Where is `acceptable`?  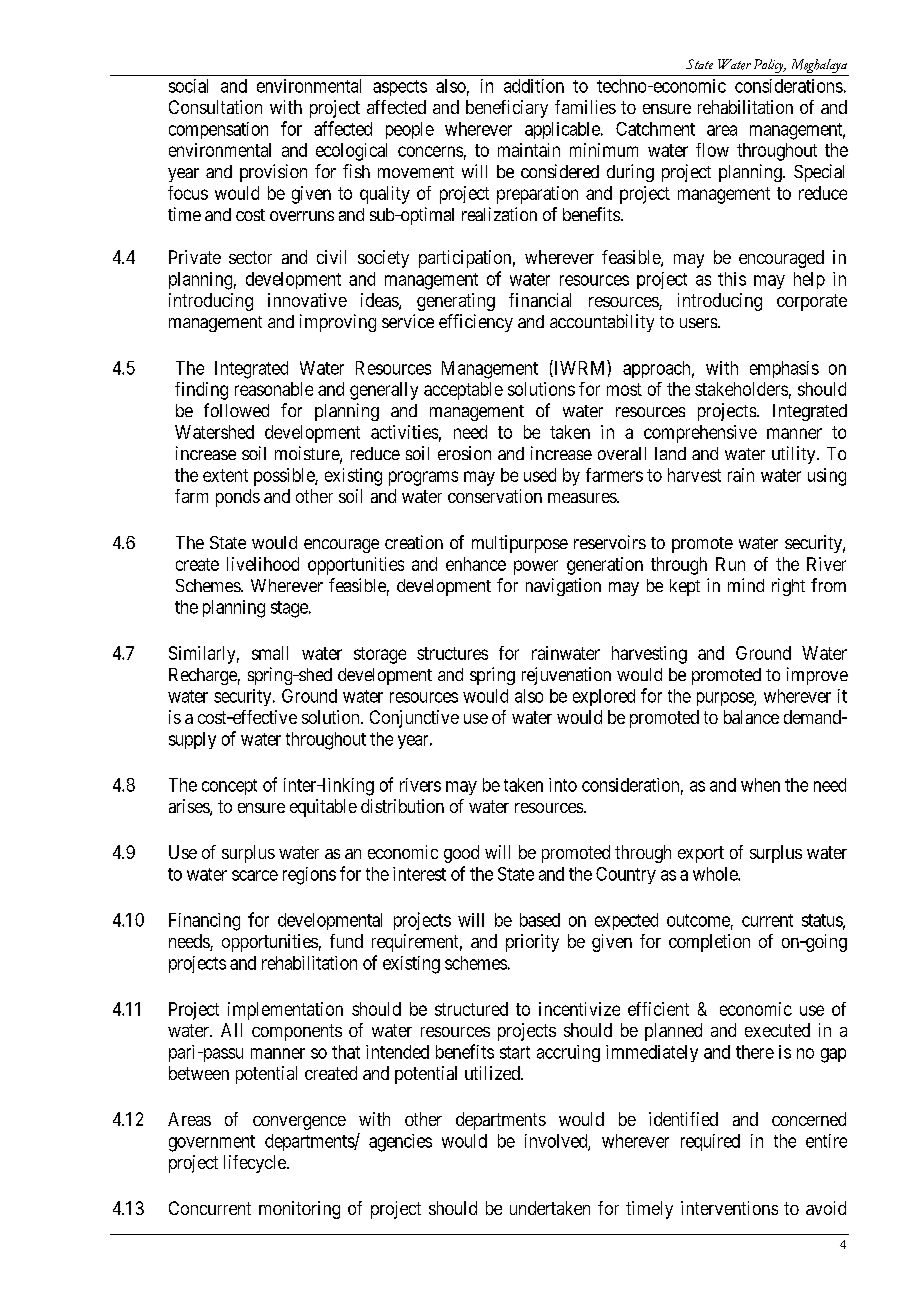 acceptable is located at coordinates (463, 391).
